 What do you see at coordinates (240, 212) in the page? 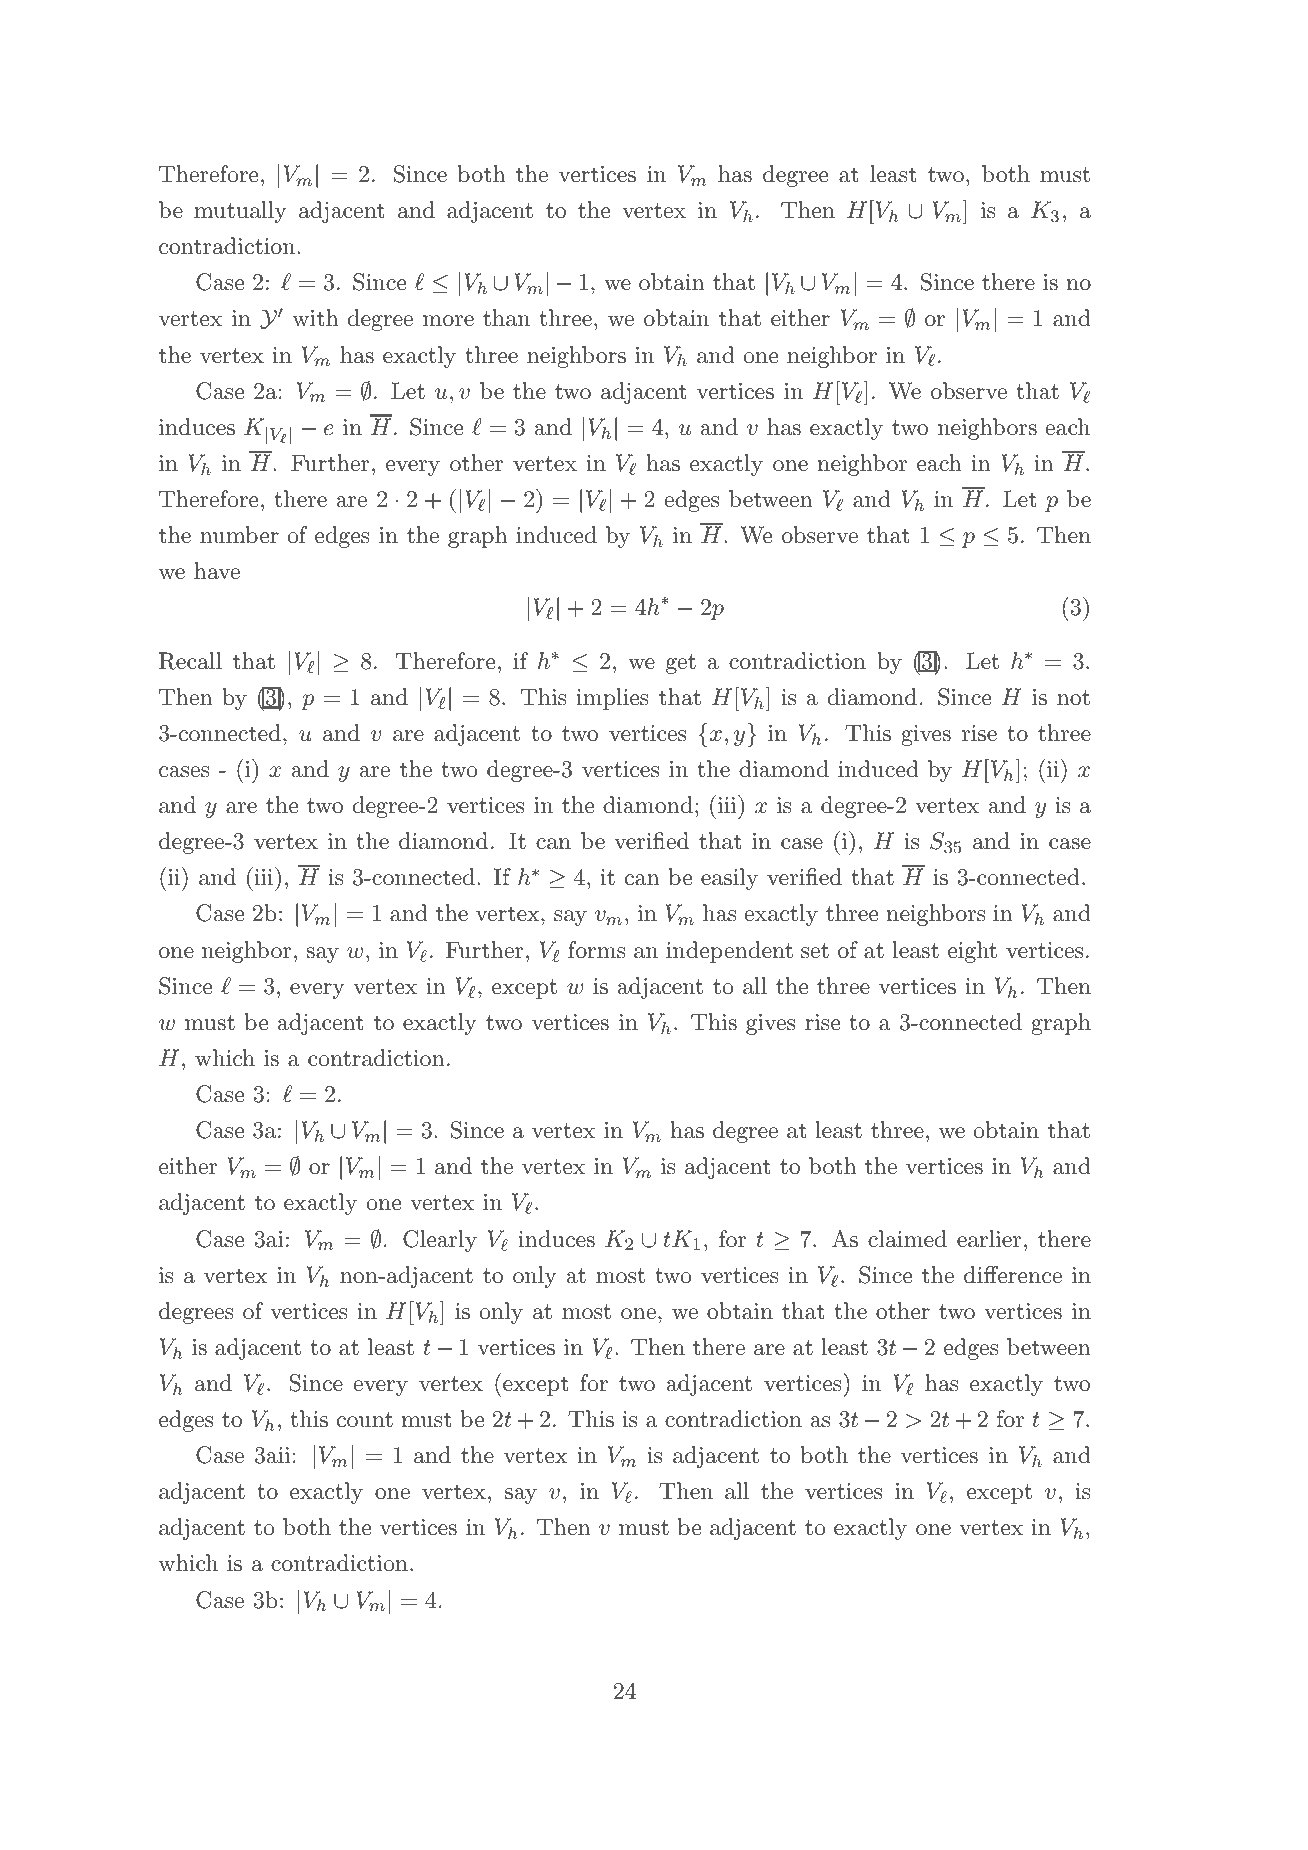
I see `mutually` at bounding box center [240, 212].
